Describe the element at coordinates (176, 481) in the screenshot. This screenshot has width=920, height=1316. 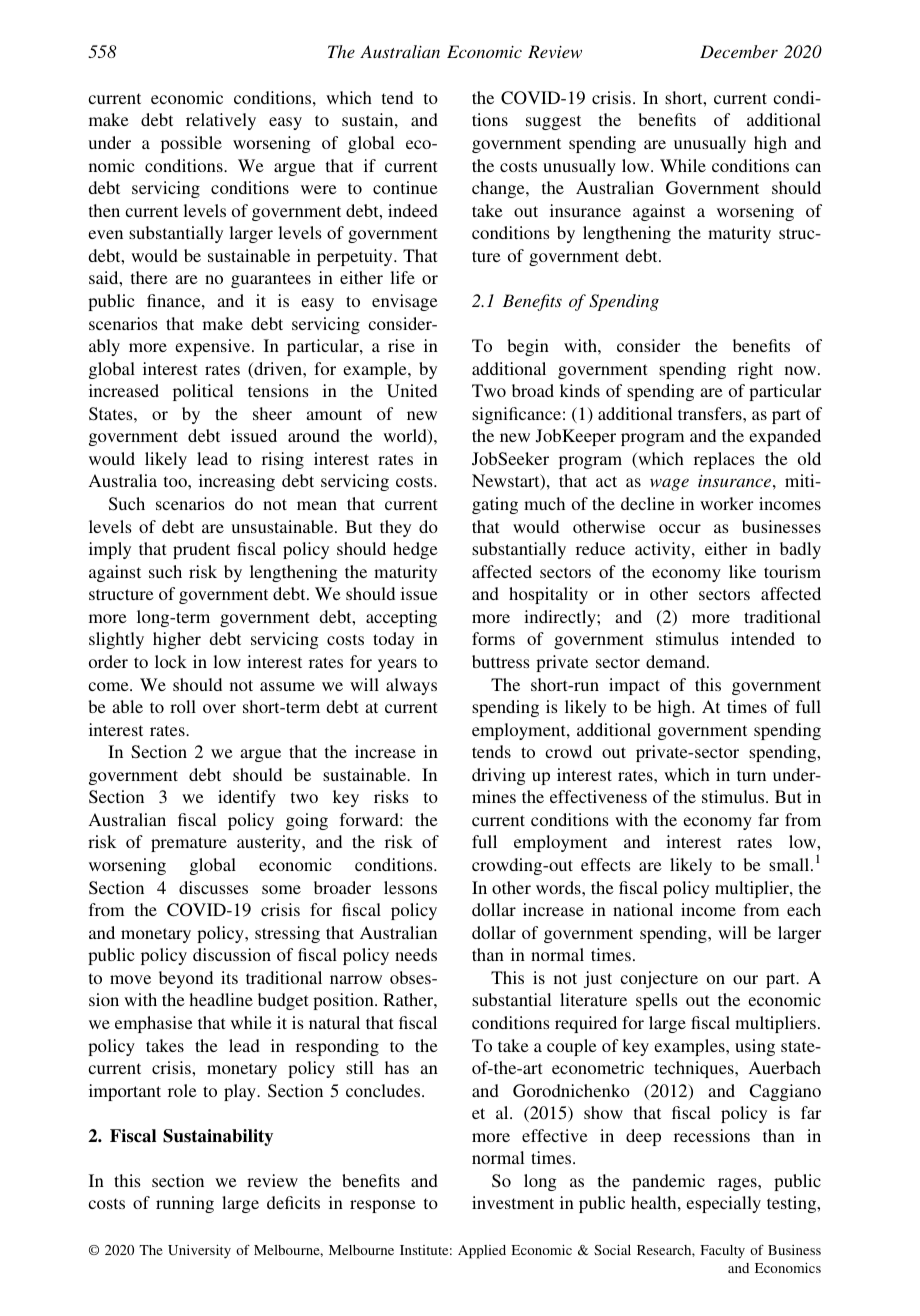
I see `too` at that location.
